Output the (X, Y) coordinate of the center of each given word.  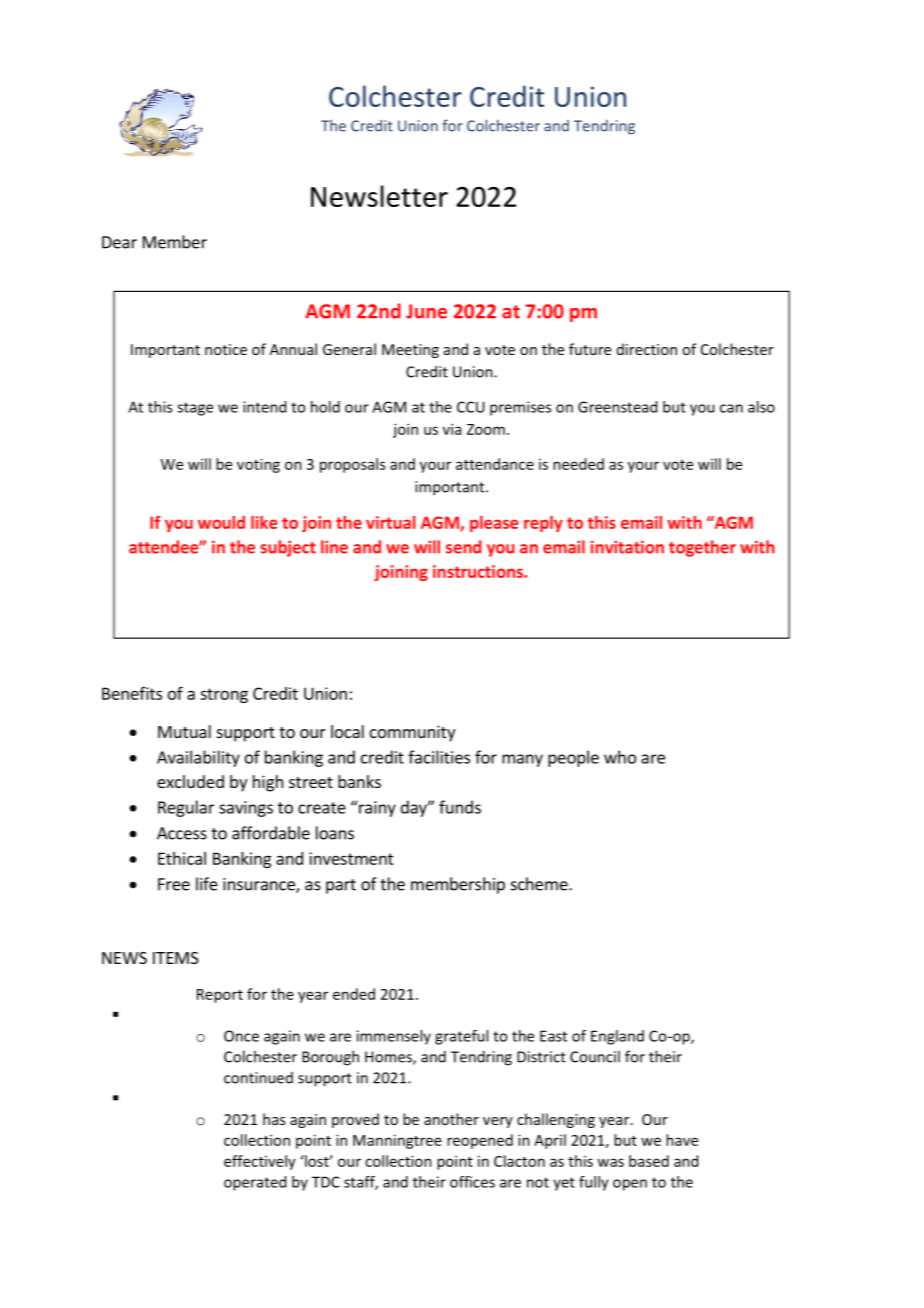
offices (472, 1182)
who (620, 757)
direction (647, 349)
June (426, 311)
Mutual (184, 731)
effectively (260, 1162)
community (412, 733)
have (682, 1140)
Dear (119, 242)
